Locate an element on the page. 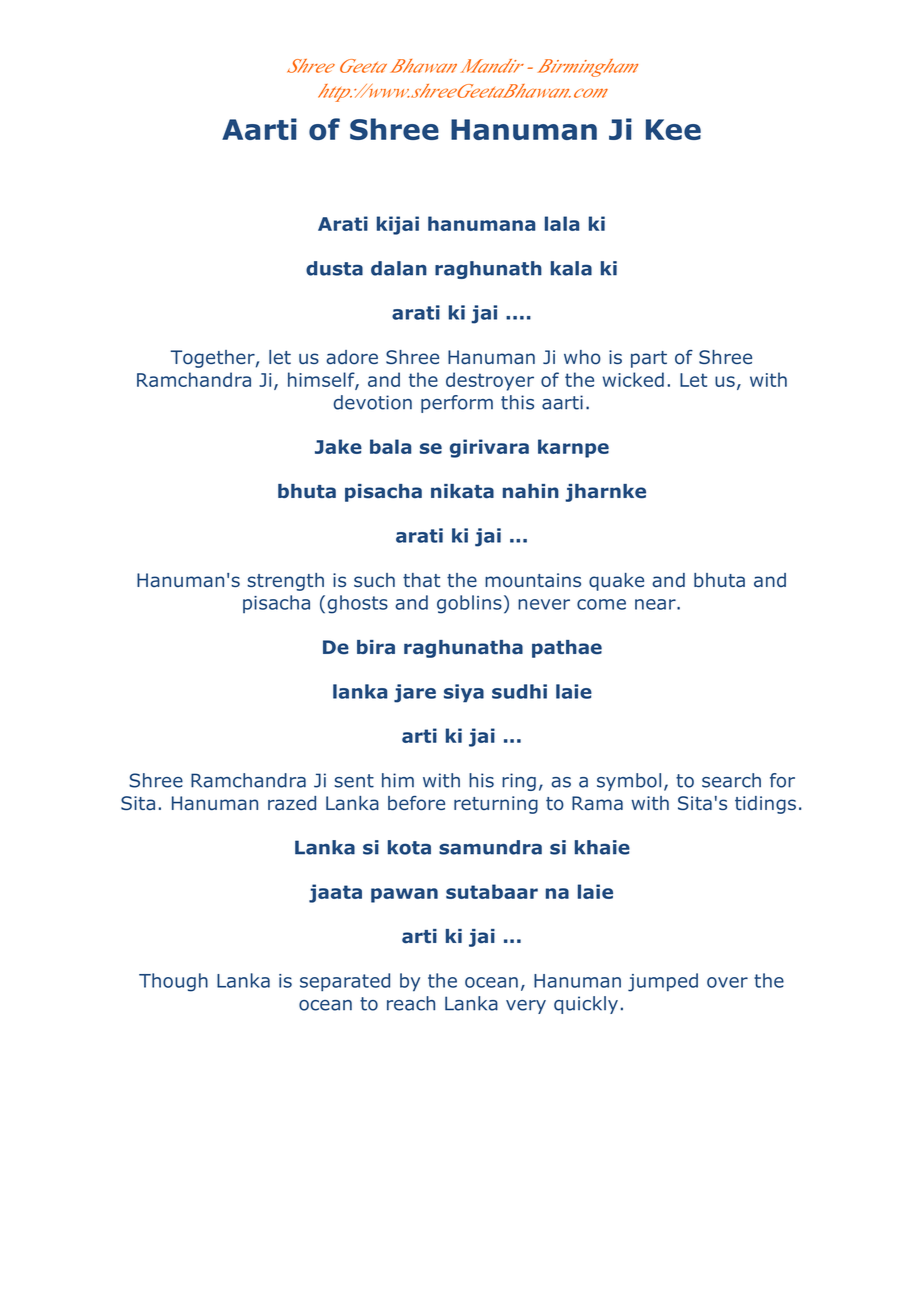 The width and height of the document is (924, 1308). Kee is located at coordinates (673, 129).
